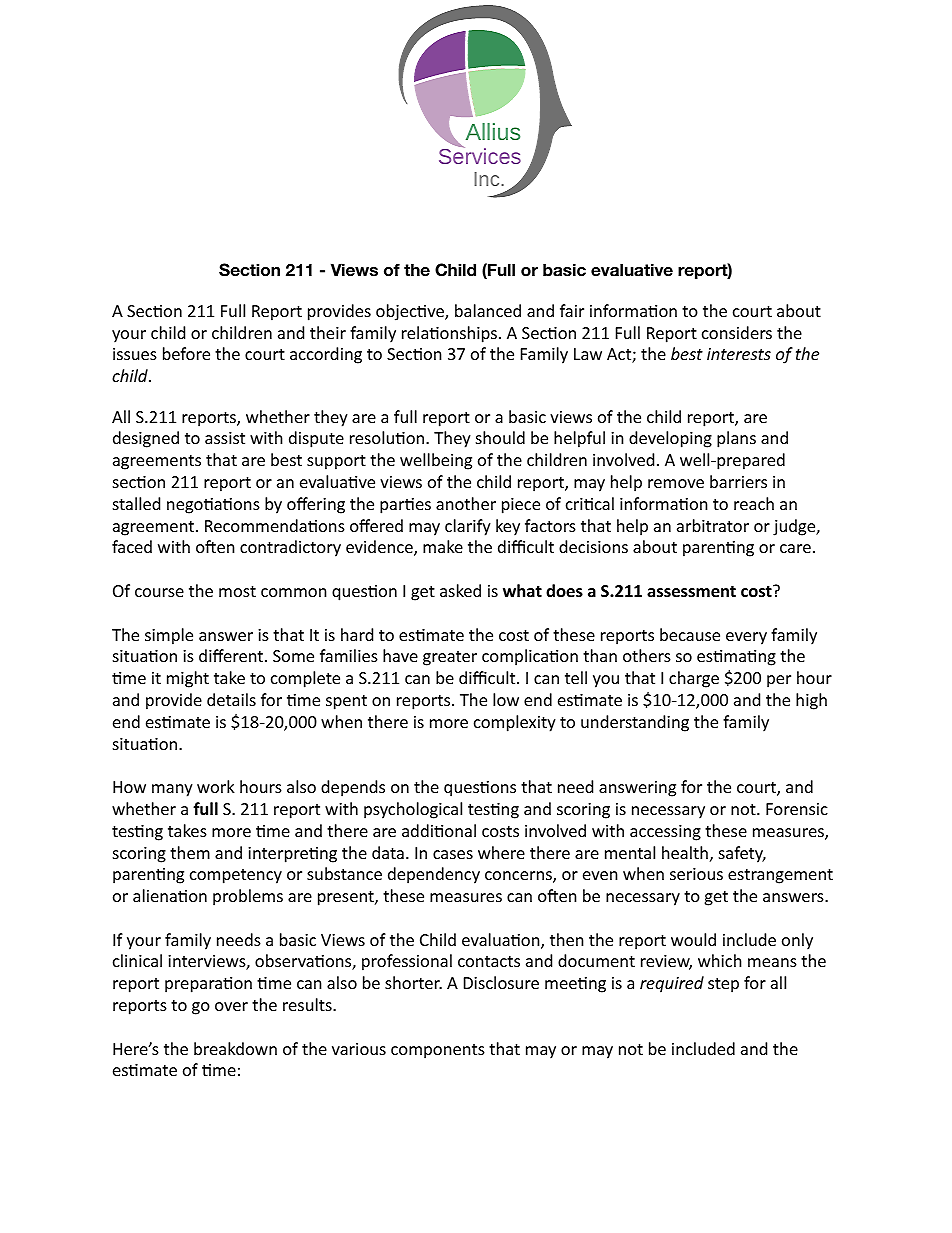  What do you see at coordinates (438, 1051) in the screenshot?
I see `components` at bounding box center [438, 1051].
